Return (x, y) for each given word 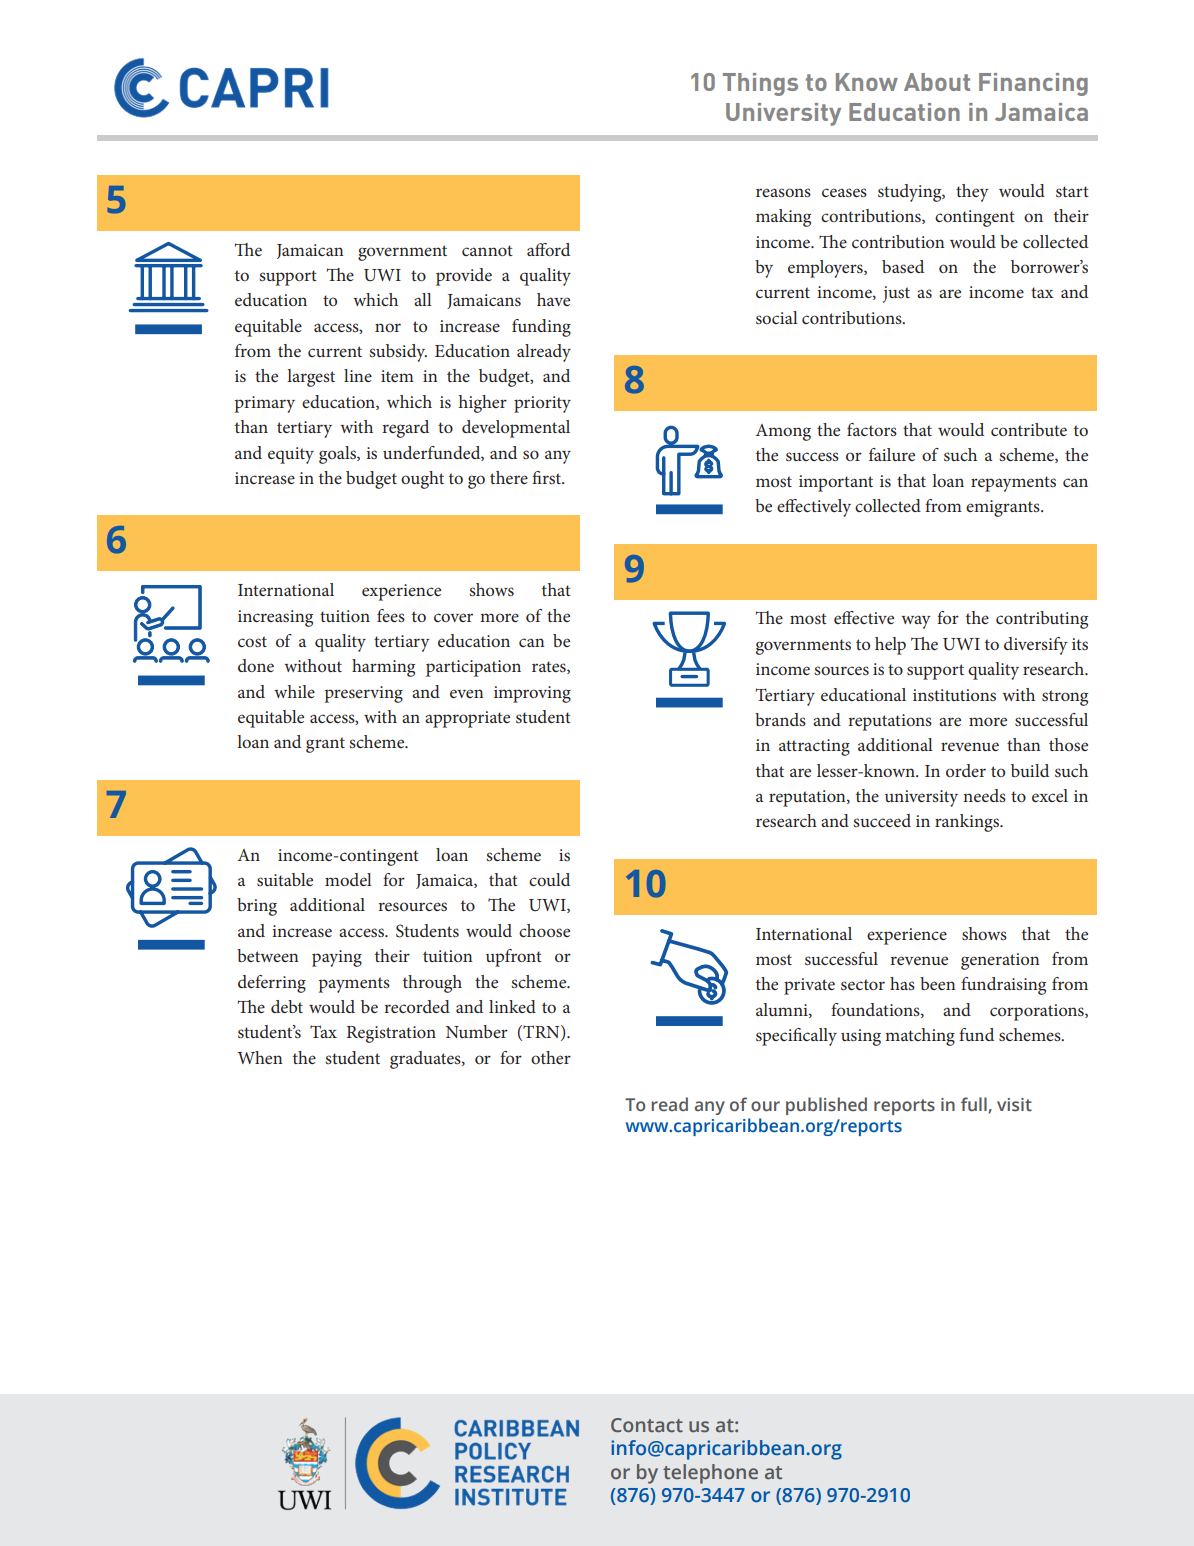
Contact (647, 1425)
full (975, 1105)
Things (760, 84)
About (937, 82)
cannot (487, 250)
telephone (710, 1474)
